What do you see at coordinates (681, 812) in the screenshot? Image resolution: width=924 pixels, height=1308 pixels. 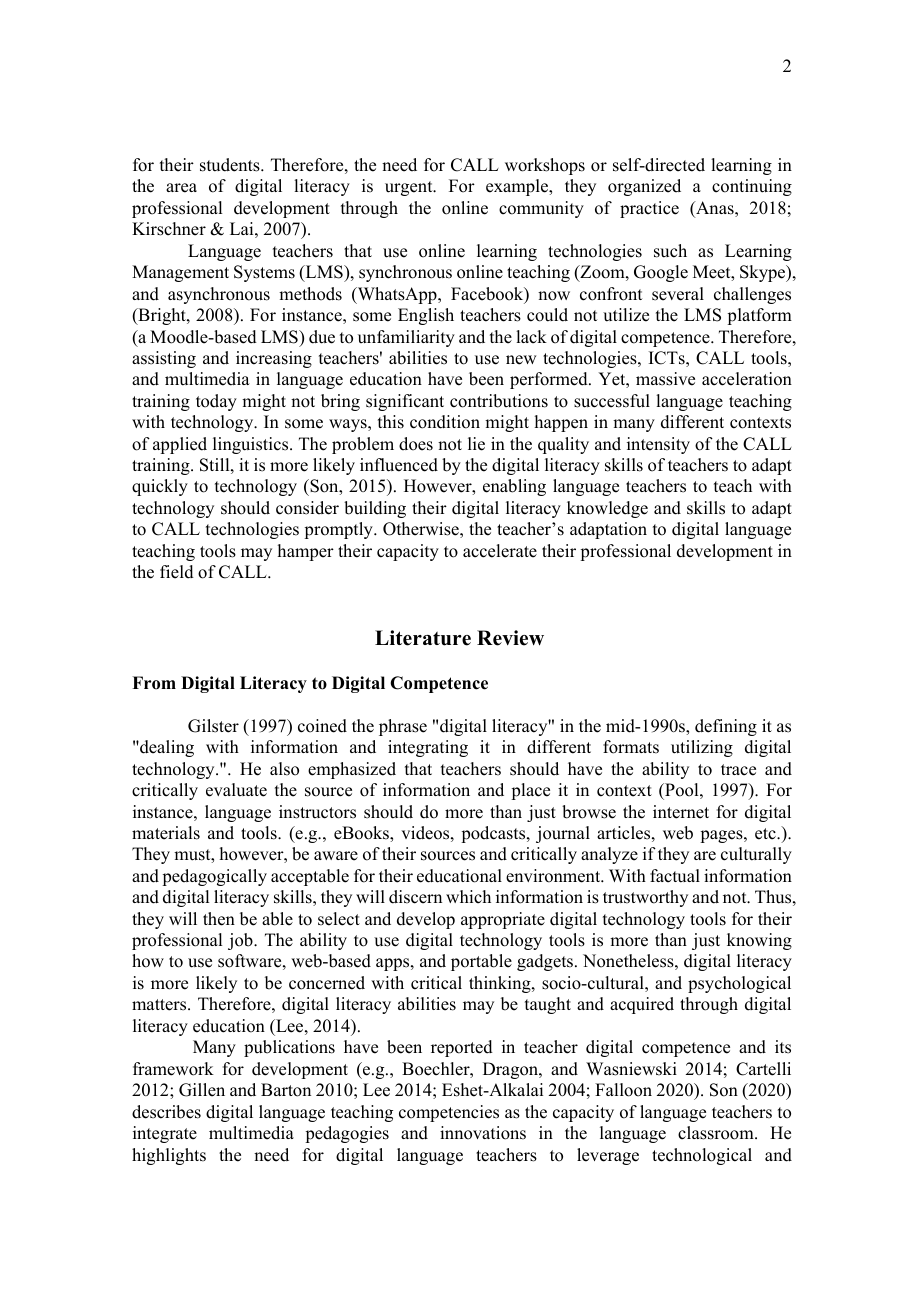 I see `internet` at bounding box center [681, 812].
